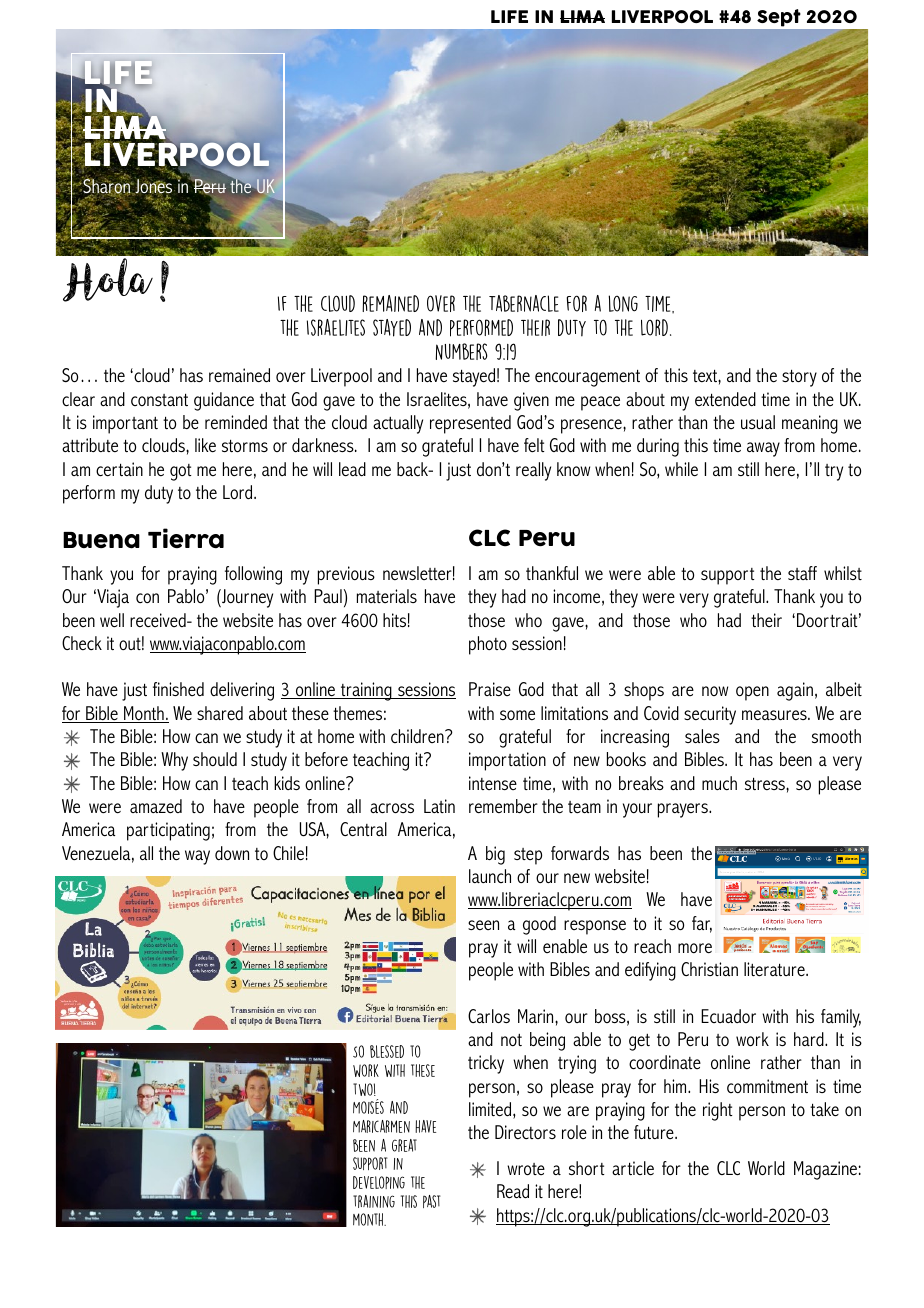 This page has height=1308, width=924. I want to click on well, so click(112, 620).
